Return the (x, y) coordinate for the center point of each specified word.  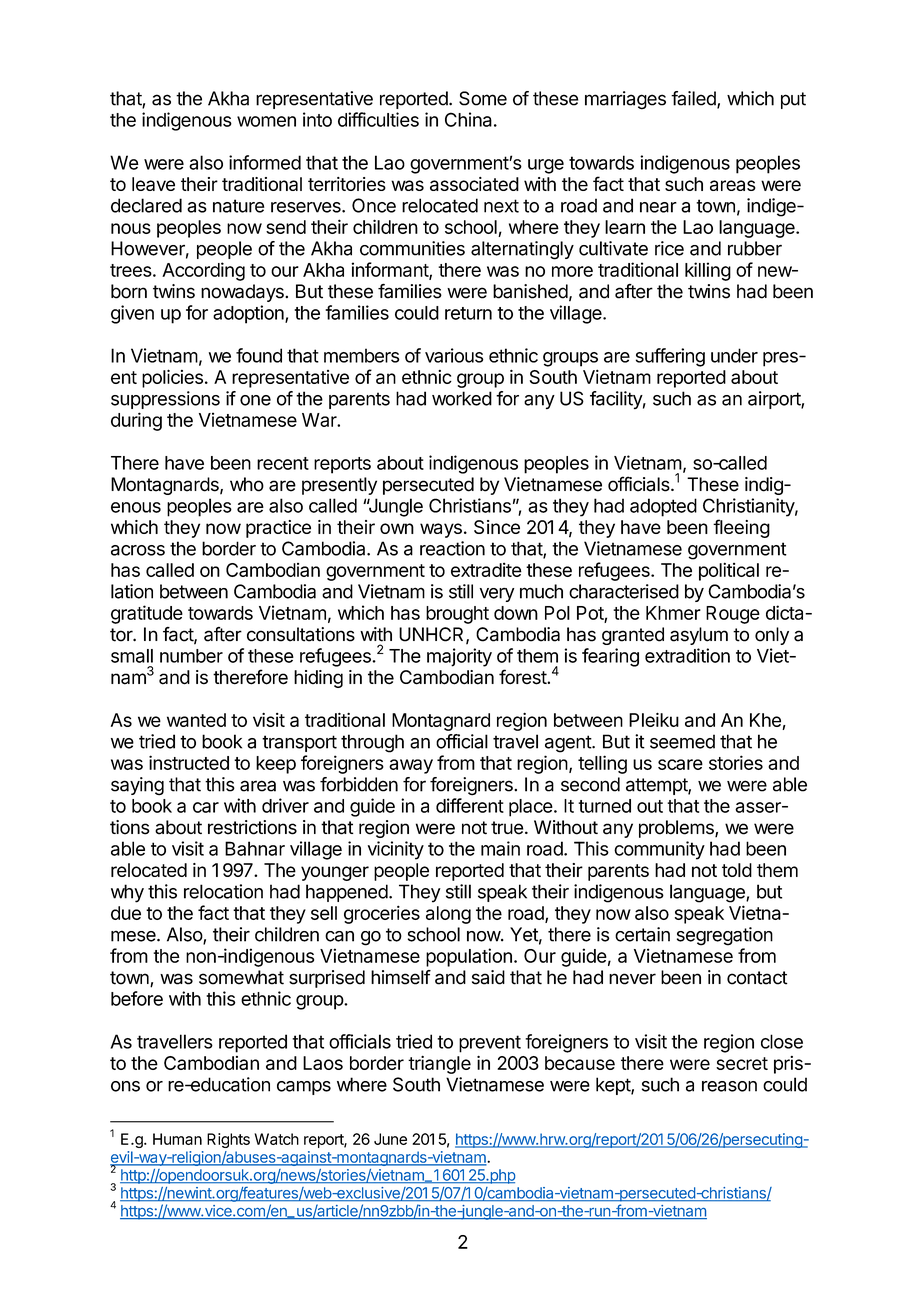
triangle (439, 1065)
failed (694, 99)
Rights (228, 1140)
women (266, 121)
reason (729, 1086)
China (468, 119)
